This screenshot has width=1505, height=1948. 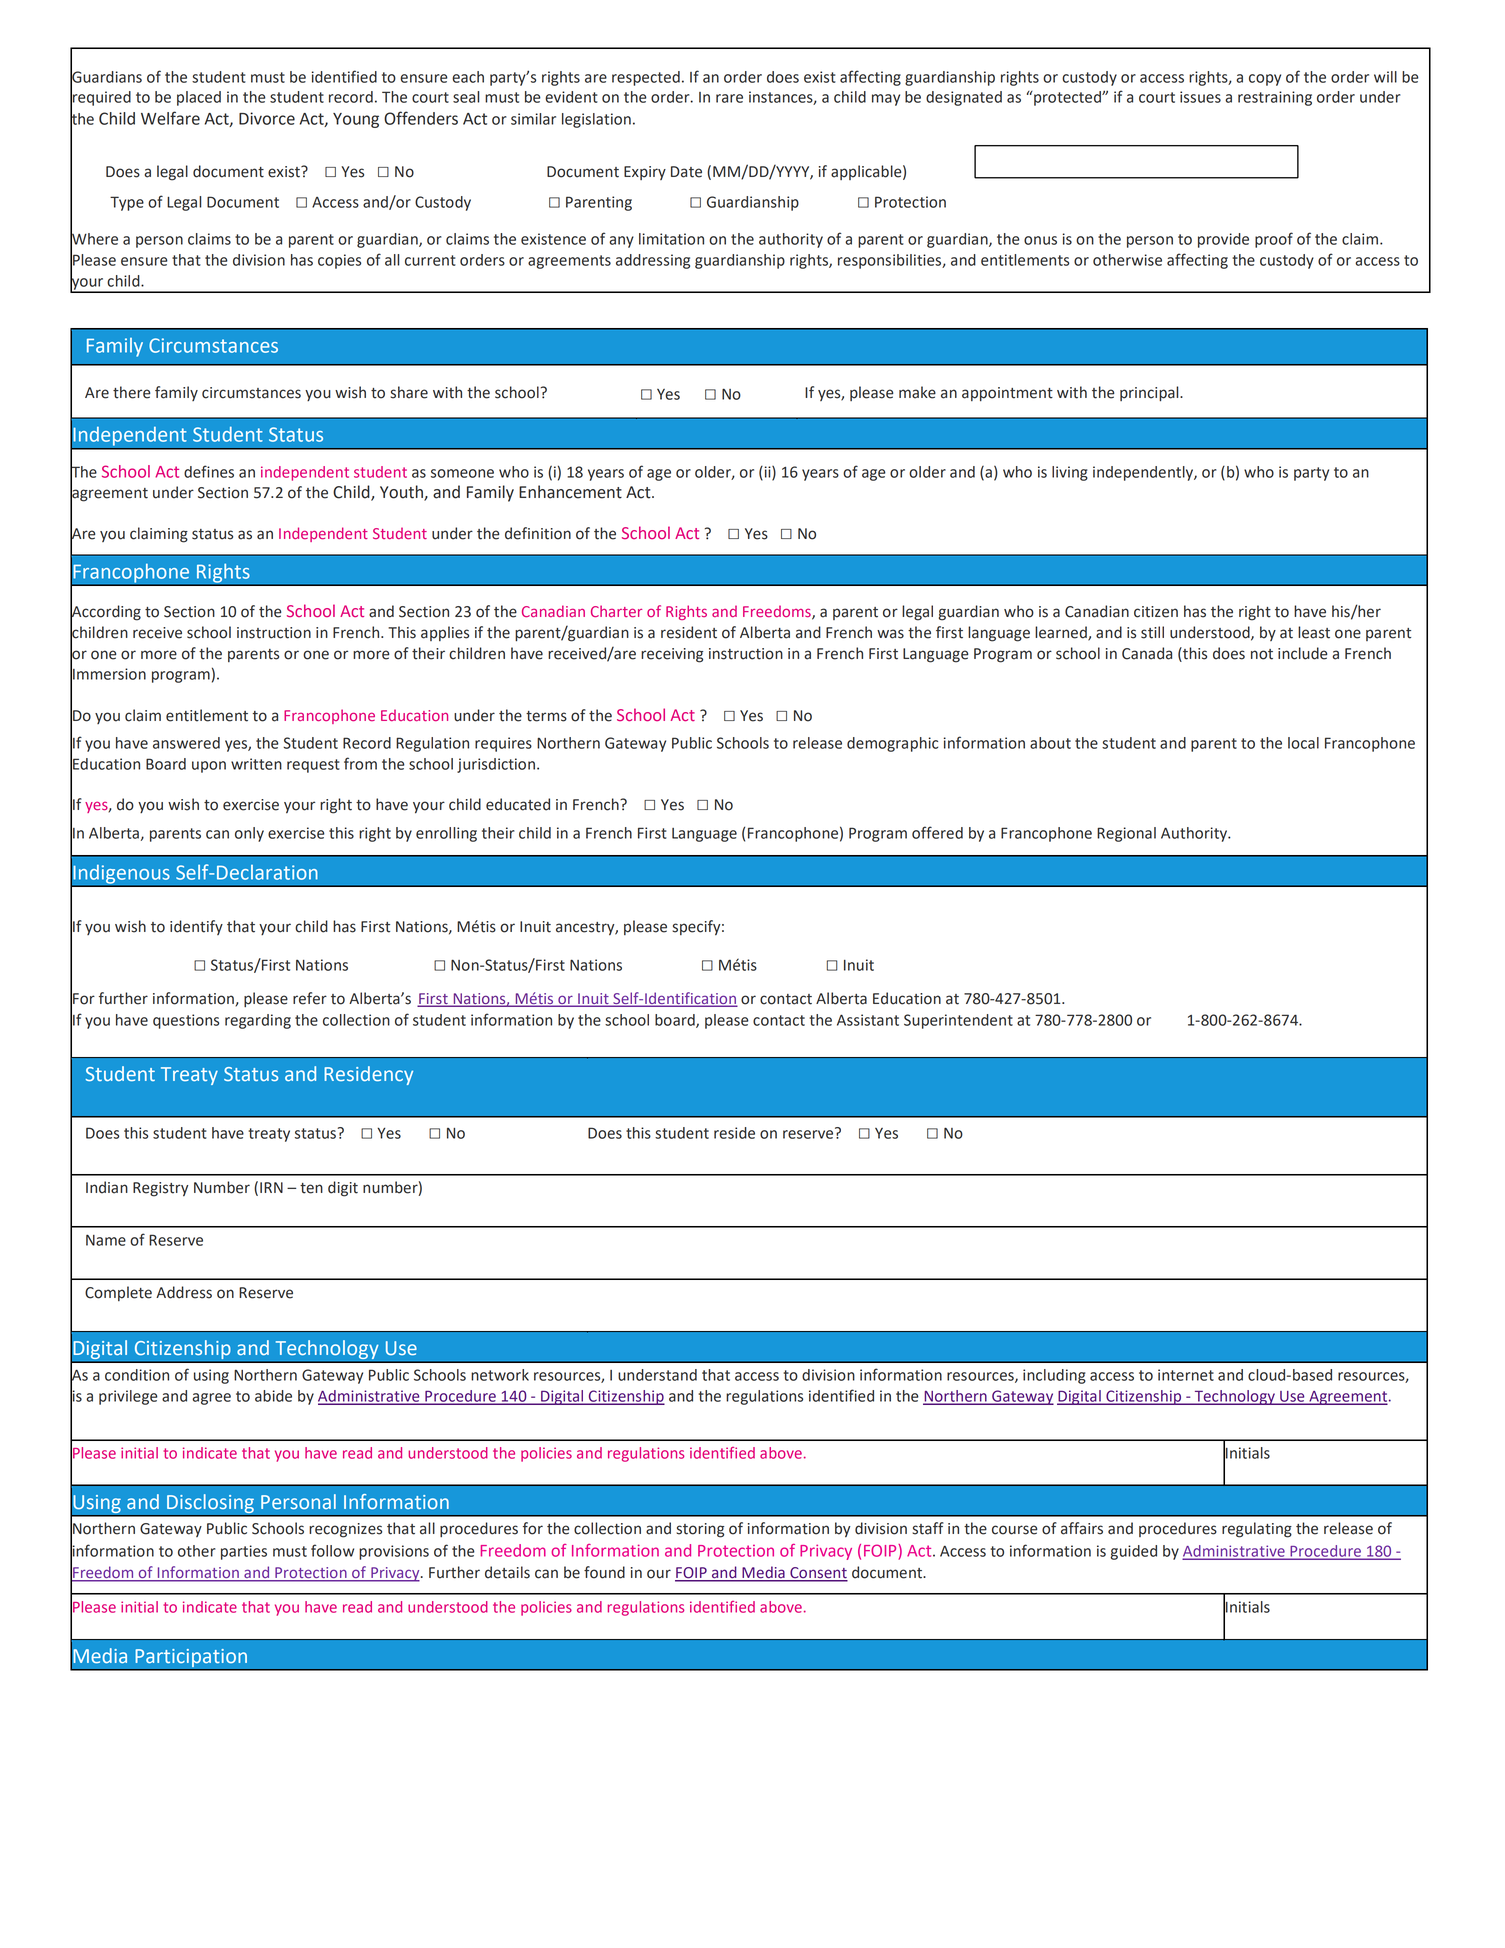 I want to click on Regional, so click(x=1126, y=834).
